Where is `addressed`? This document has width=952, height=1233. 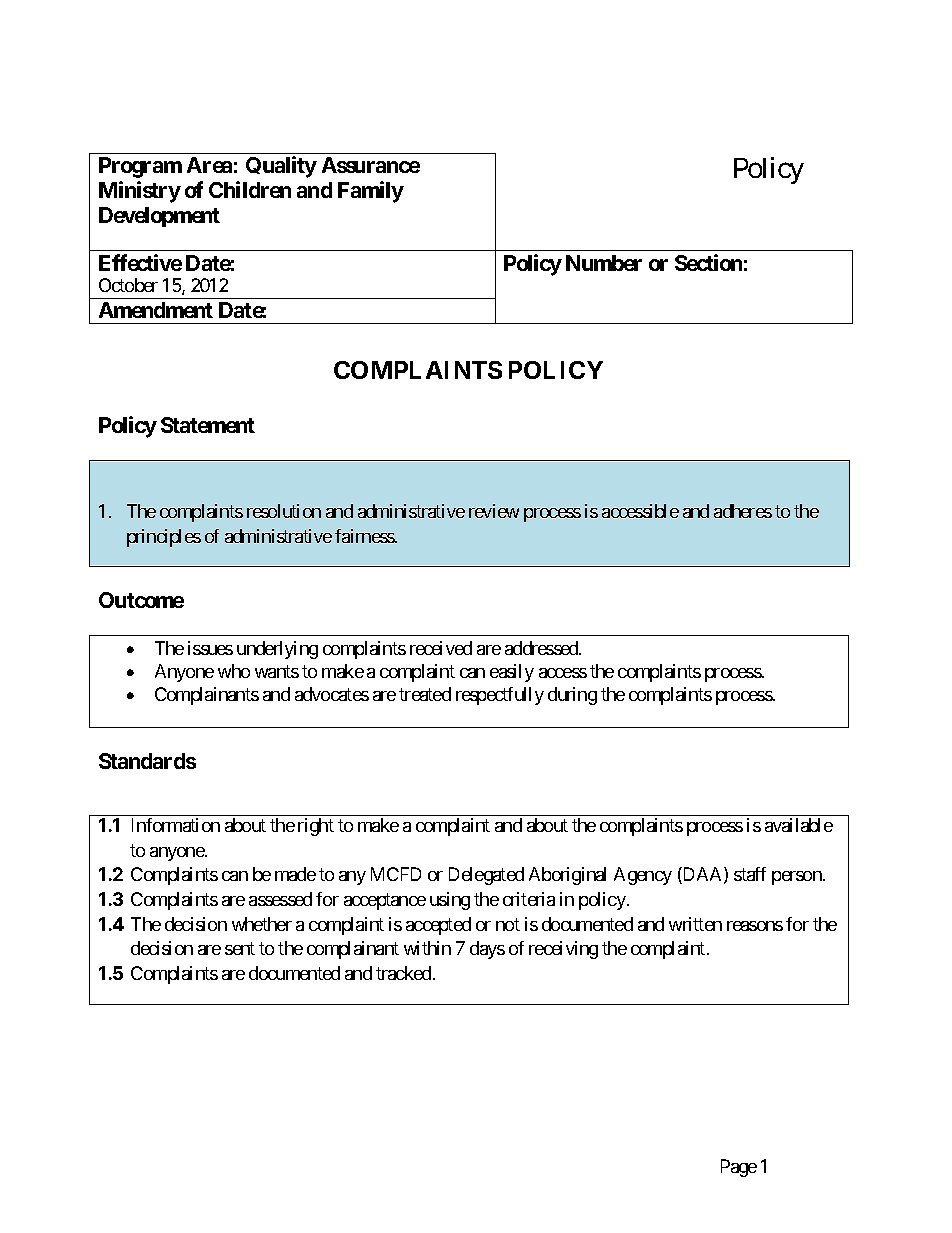 addressed is located at coordinates (542, 648).
